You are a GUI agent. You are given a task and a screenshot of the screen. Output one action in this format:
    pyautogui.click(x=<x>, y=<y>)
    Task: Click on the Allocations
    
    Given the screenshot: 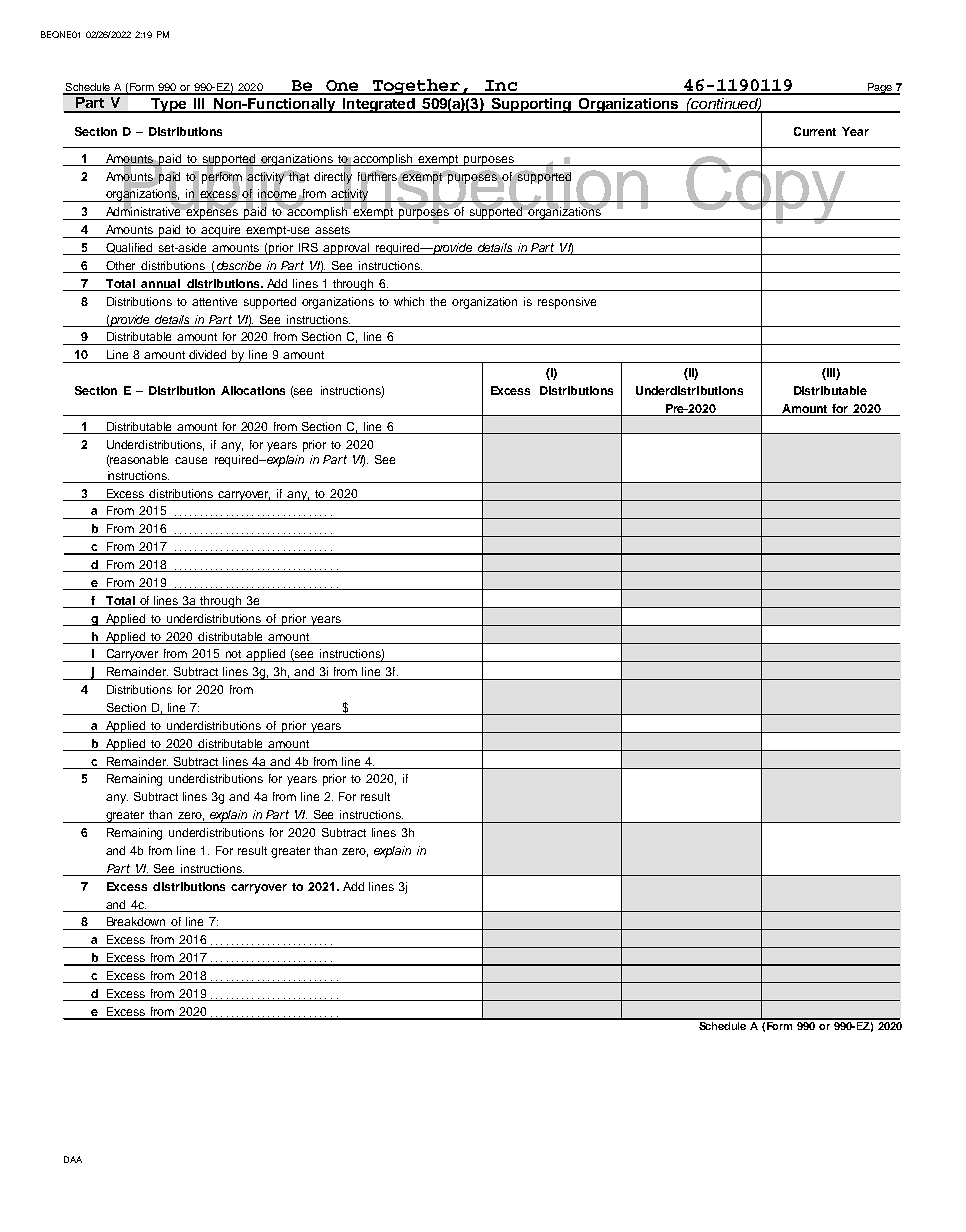 What is the action you would take?
    pyautogui.click(x=253, y=390)
